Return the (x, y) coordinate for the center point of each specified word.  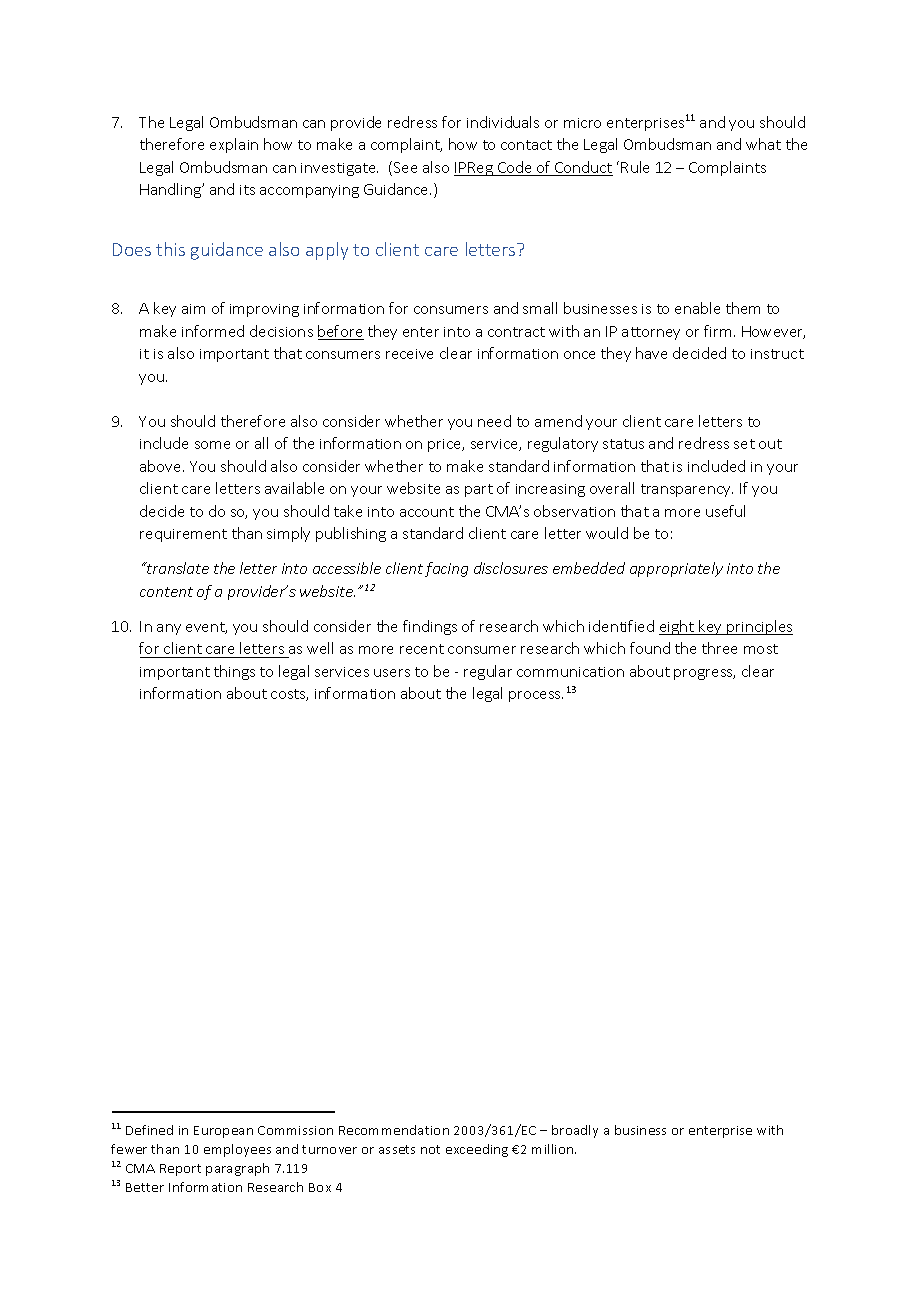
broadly (575, 1131)
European (223, 1132)
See (405, 167)
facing (446, 569)
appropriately (676, 569)
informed (213, 331)
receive (409, 354)
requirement (183, 535)
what (763, 144)
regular (488, 672)
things (234, 672)
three (719, 648)
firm (717, 331)
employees (237, 1150)
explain (234, 145)
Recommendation (394, 1130)
